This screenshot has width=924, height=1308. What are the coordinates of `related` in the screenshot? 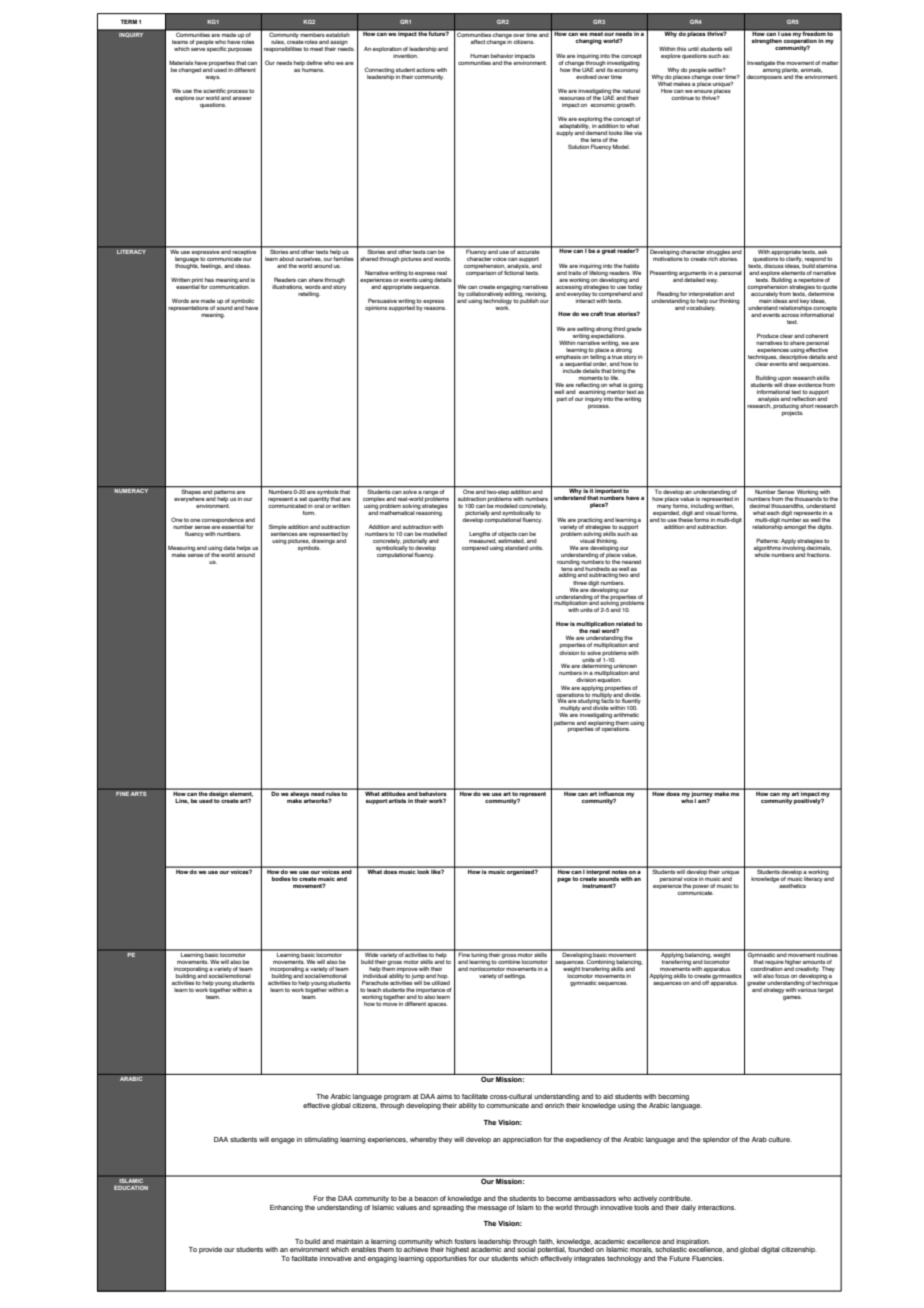 It's located at (625, 625).
